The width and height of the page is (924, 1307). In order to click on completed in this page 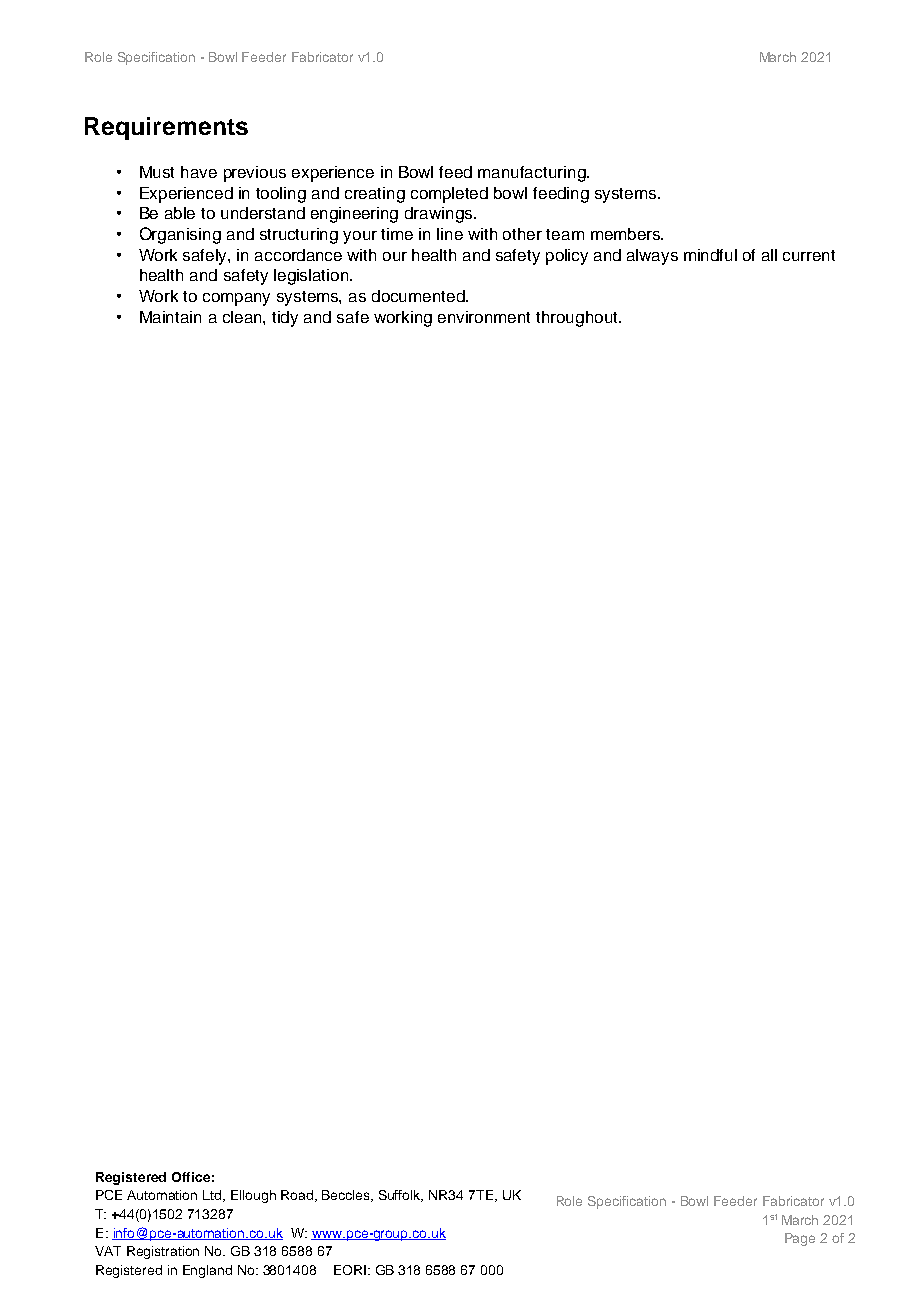, I will do `click(449, 195)`.
